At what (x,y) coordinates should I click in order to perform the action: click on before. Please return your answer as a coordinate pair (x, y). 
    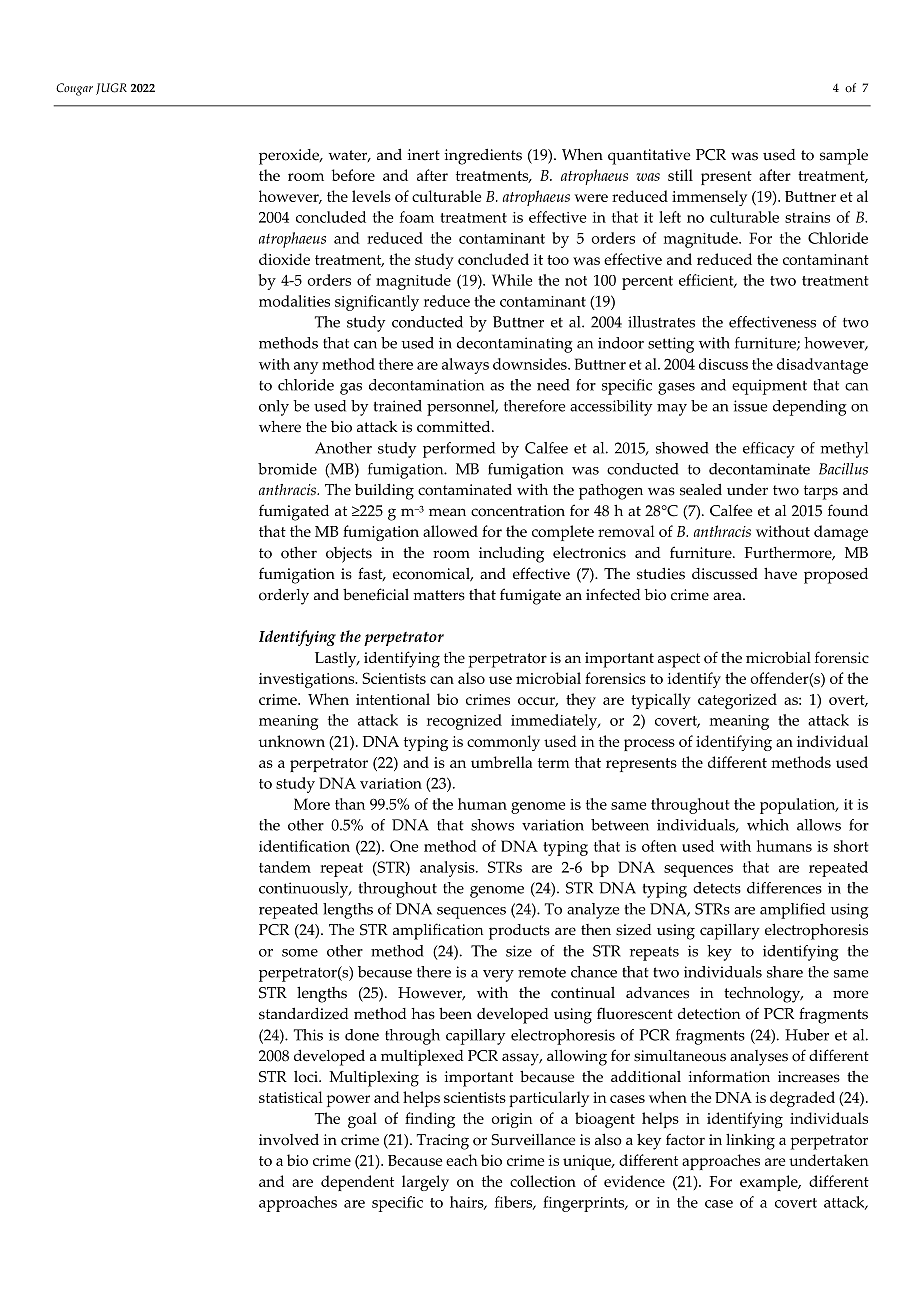
    Looking at the image, I should click on (353, 175).
